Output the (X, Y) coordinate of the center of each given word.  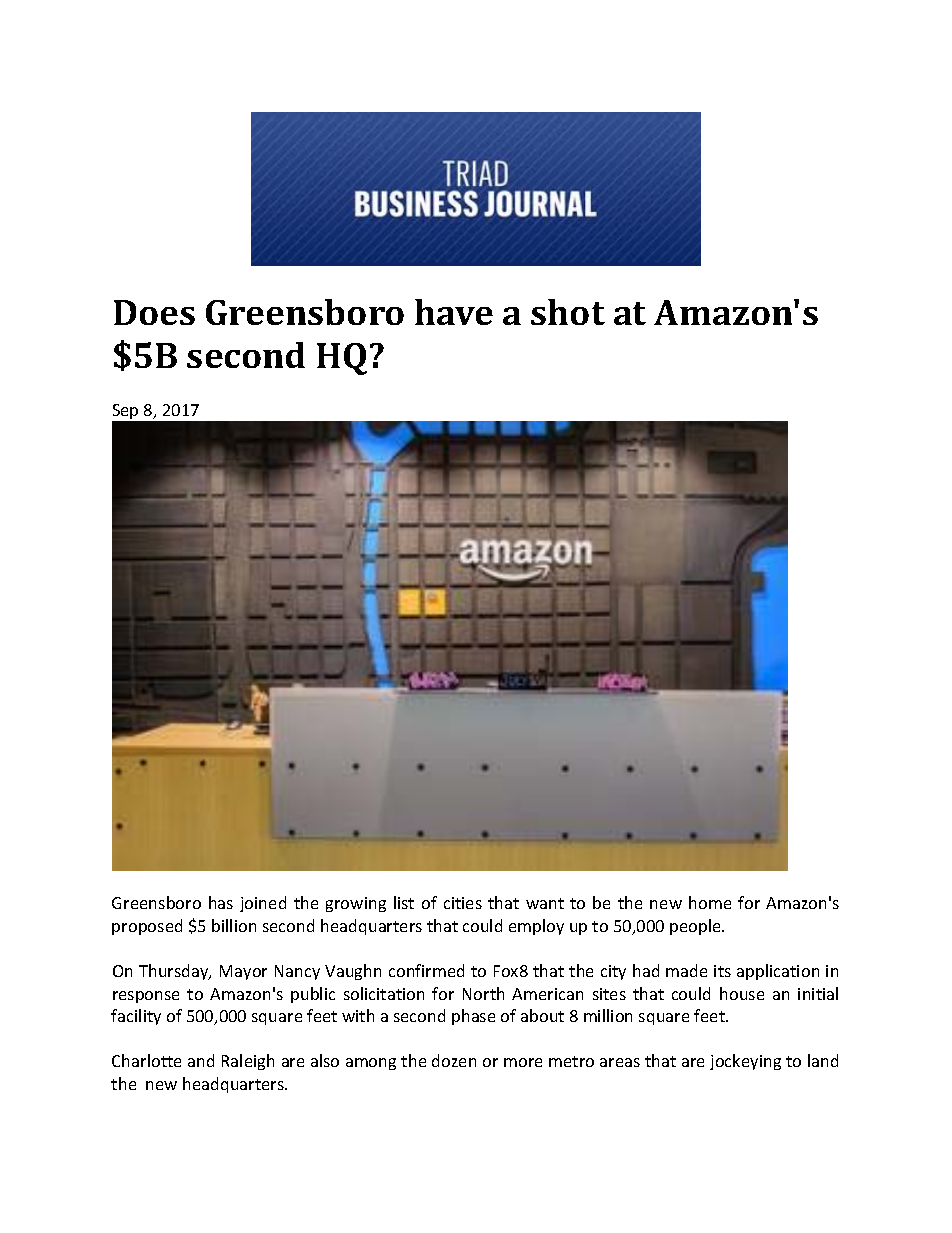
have (454, 312)
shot (568, 312)
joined (263, 904)
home (710, 902)
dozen (454, 1060)
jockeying (745, 1062)
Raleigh (248, 1062)
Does (154, 312)
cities (463, 903)
